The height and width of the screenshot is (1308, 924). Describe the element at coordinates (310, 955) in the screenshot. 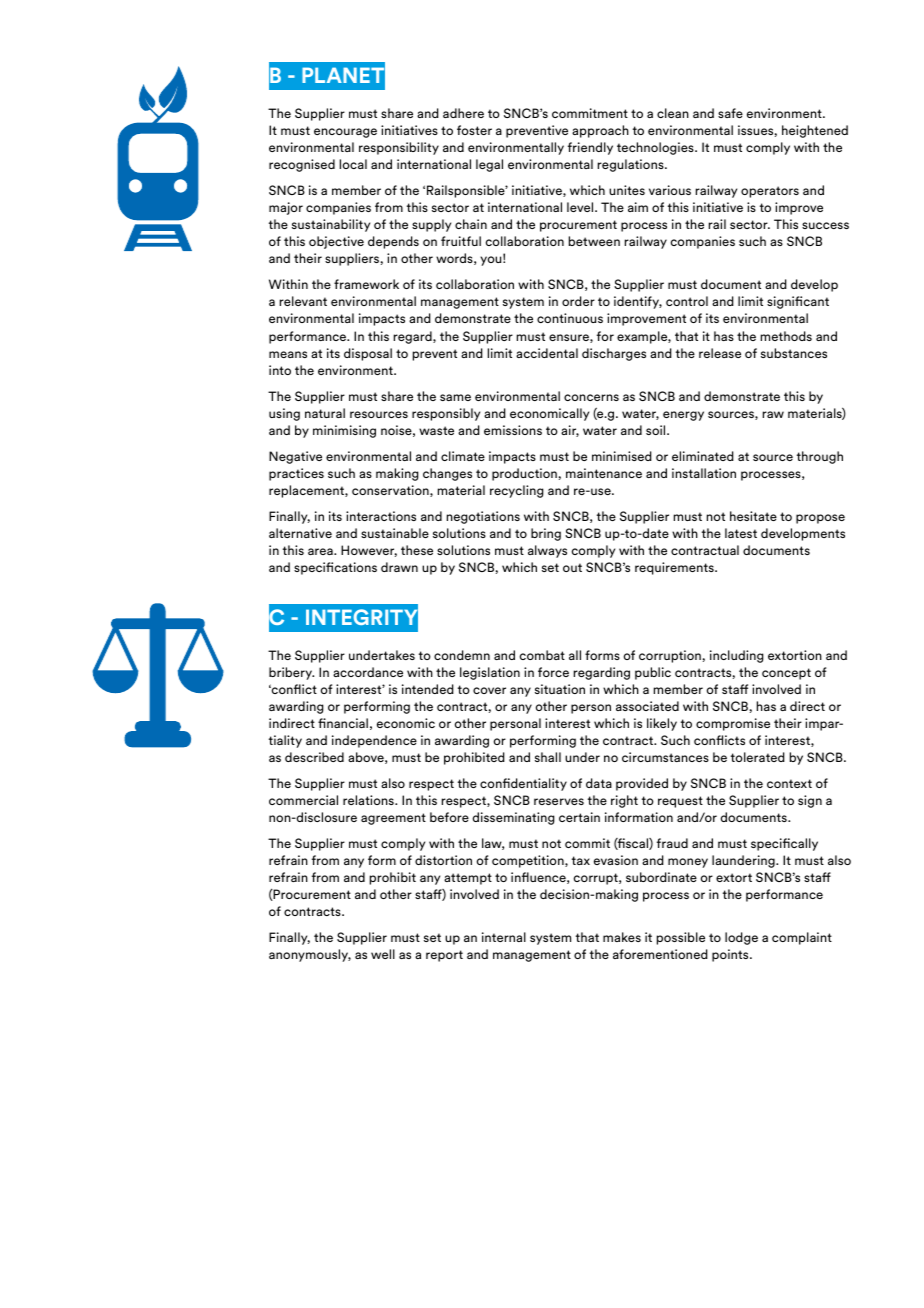

I see `anonymously` at that location.
